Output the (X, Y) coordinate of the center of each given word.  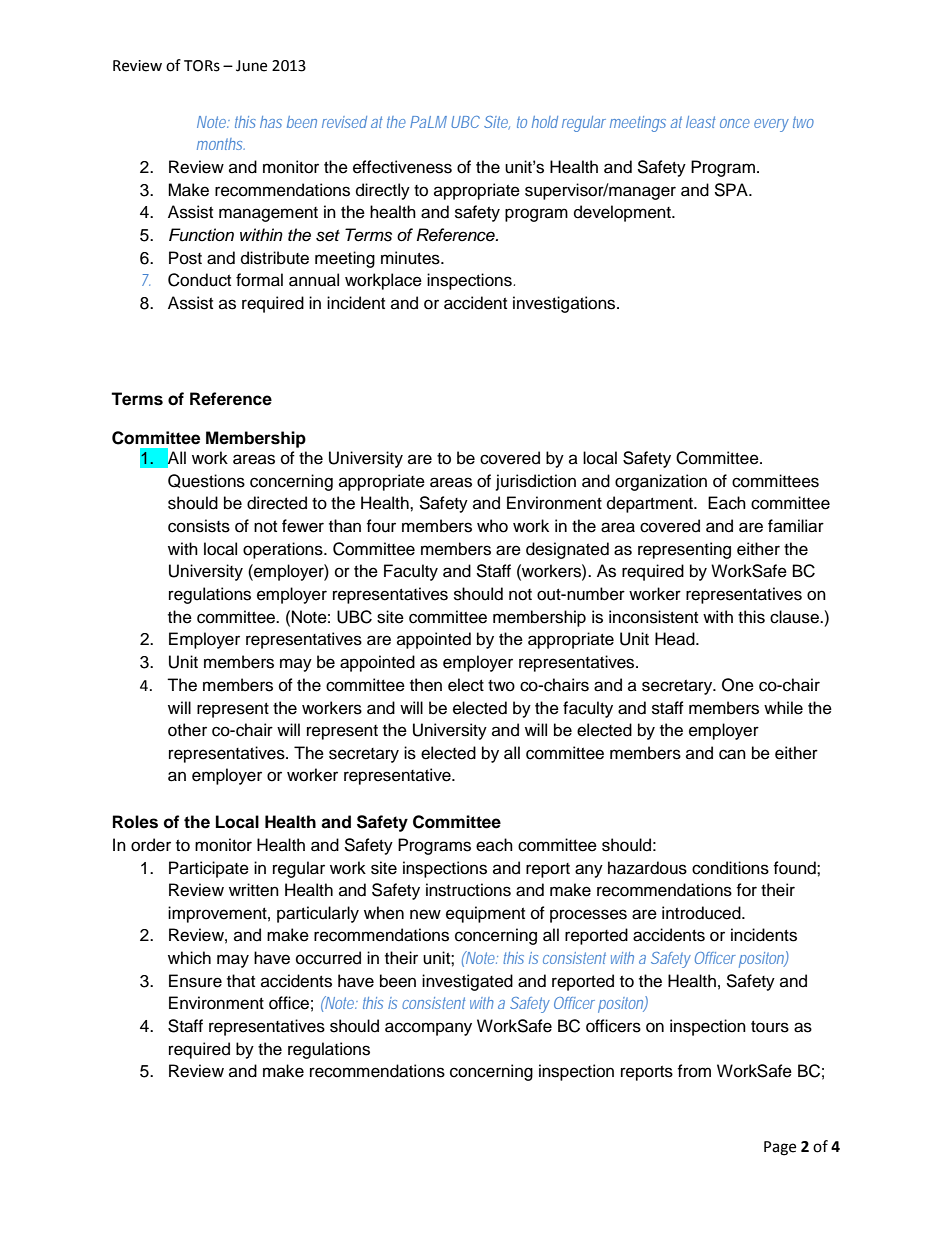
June (251, 66)
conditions (730, 868)
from (694, 1071)
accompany (428, 1029)
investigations (565, 304)
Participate (209, 869)
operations (284, 550)
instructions (468, 890)
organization (661, 482)
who (492, 526)
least (701, 122)
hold (545, 122)
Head (676, 639)
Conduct (199, 280)
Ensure (195, 981)
